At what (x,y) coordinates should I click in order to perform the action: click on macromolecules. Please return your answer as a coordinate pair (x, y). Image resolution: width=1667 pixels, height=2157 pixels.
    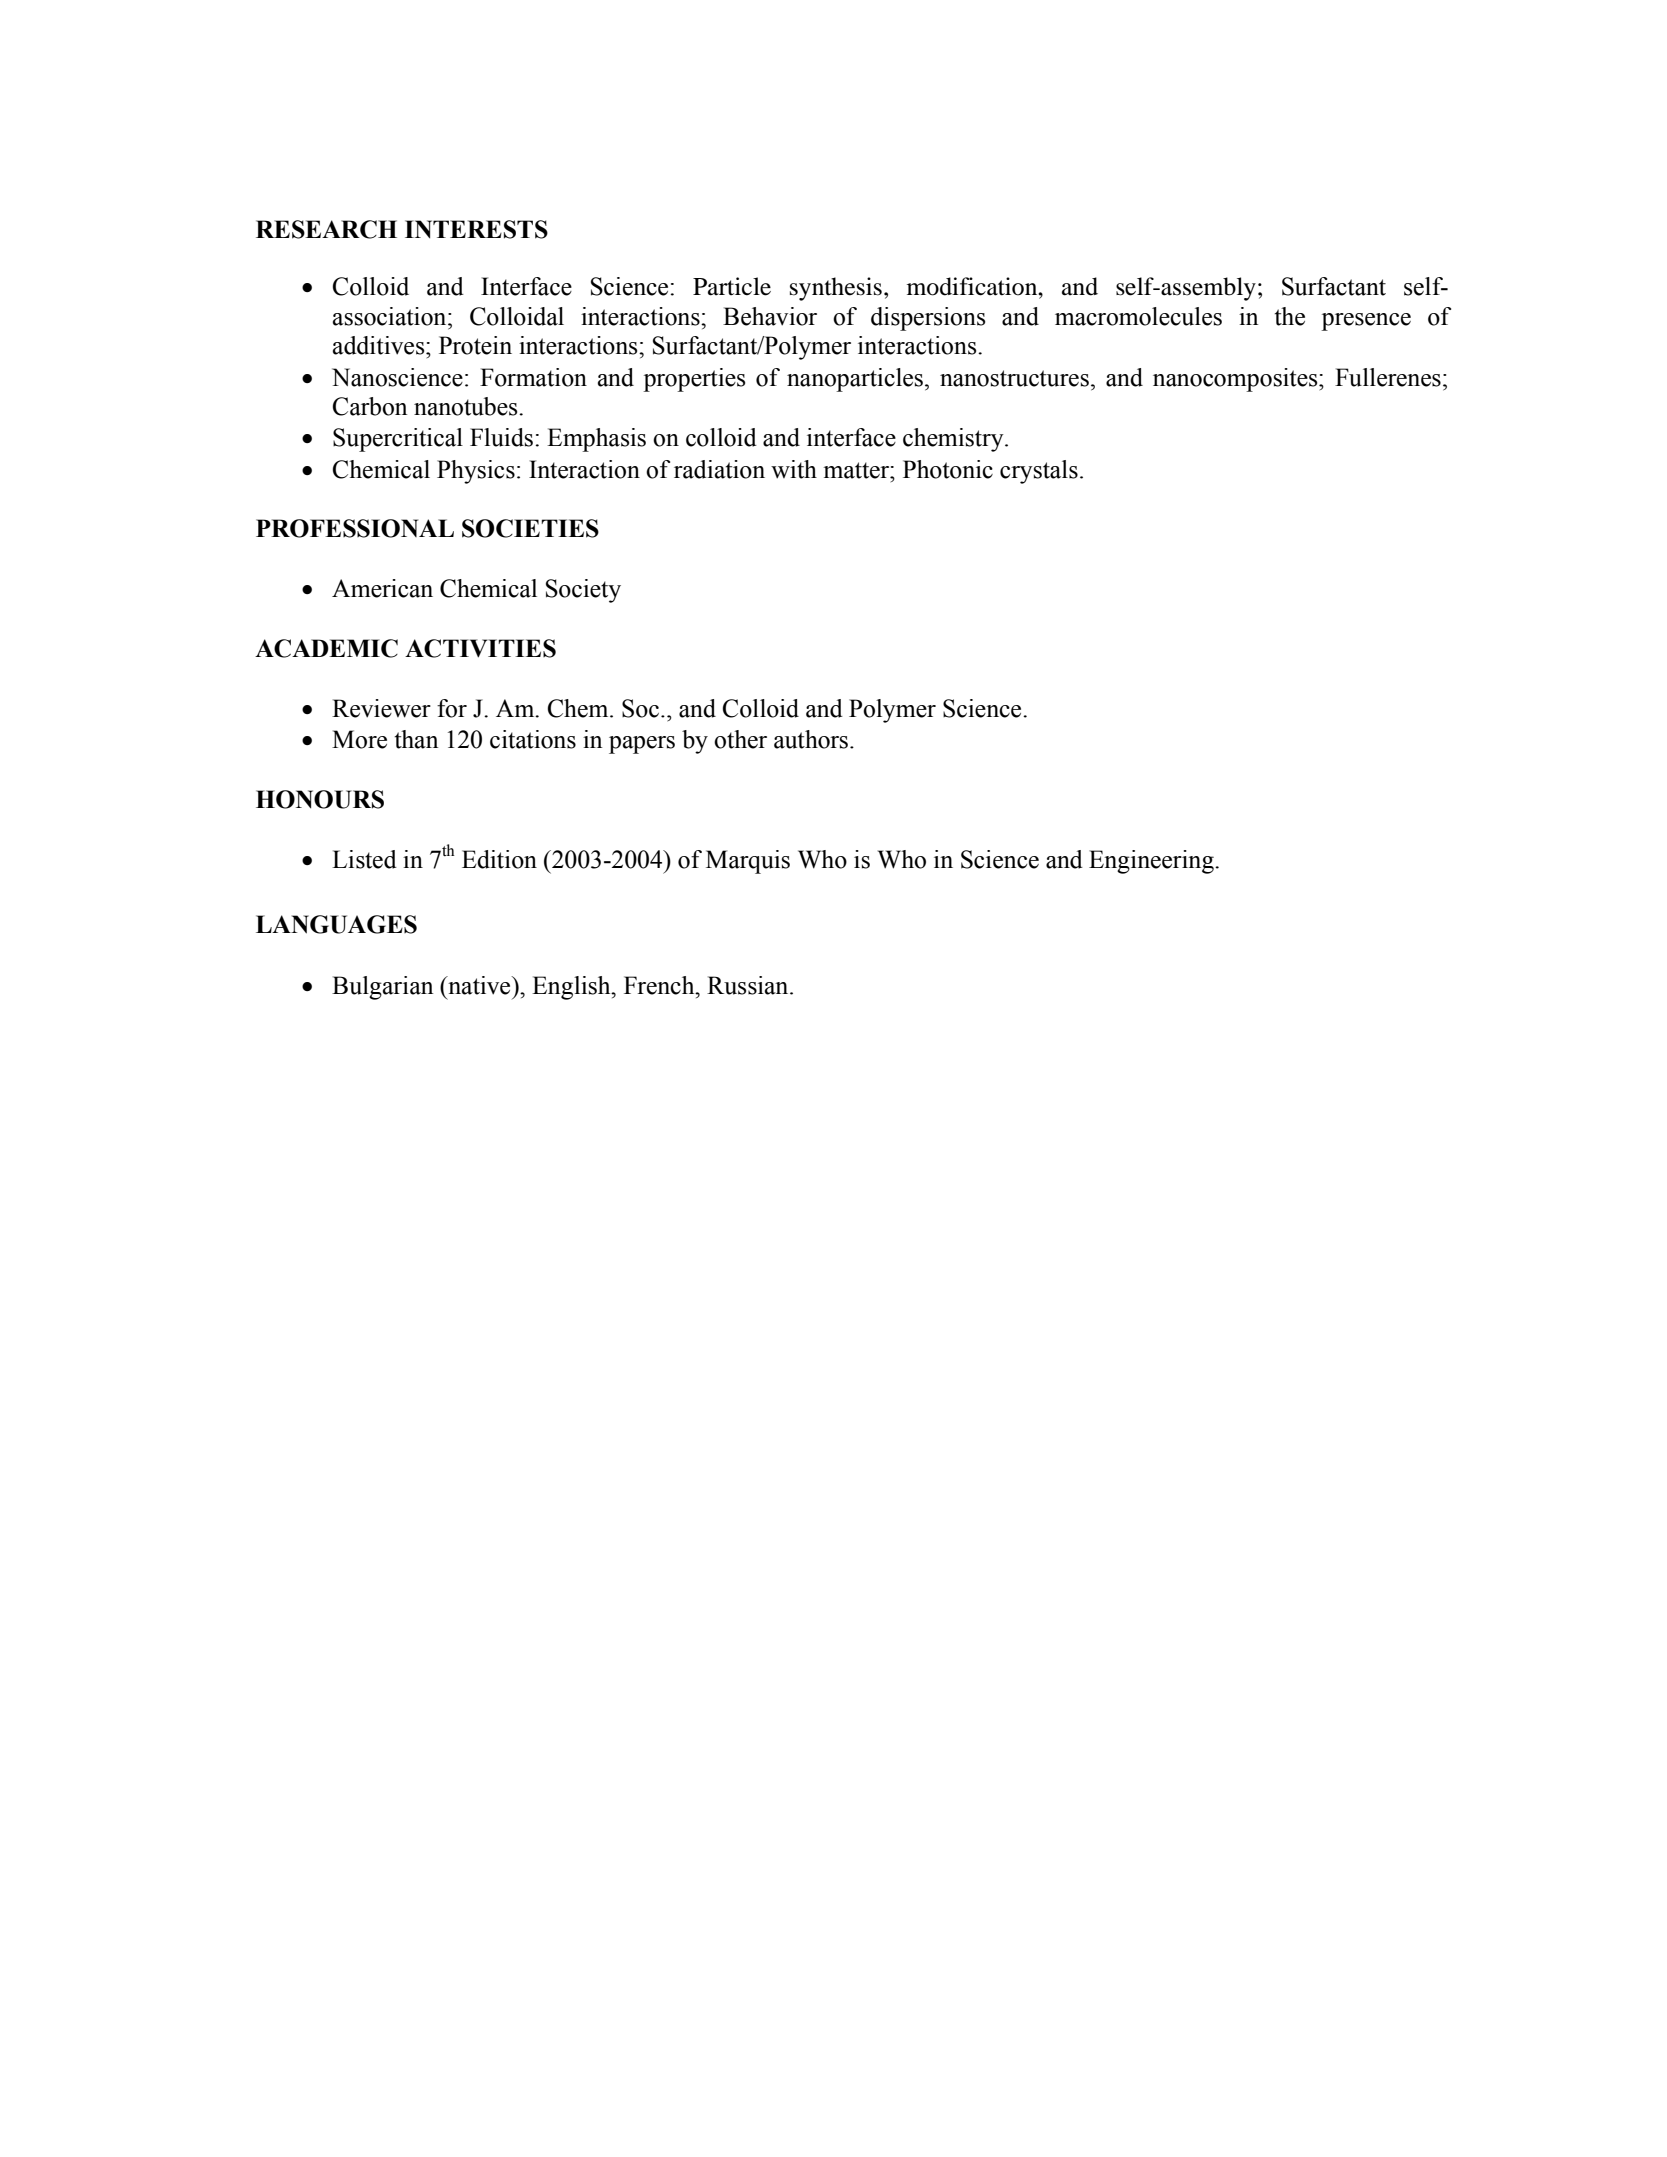
    Looking at the image, I should click on (1138, 316).
